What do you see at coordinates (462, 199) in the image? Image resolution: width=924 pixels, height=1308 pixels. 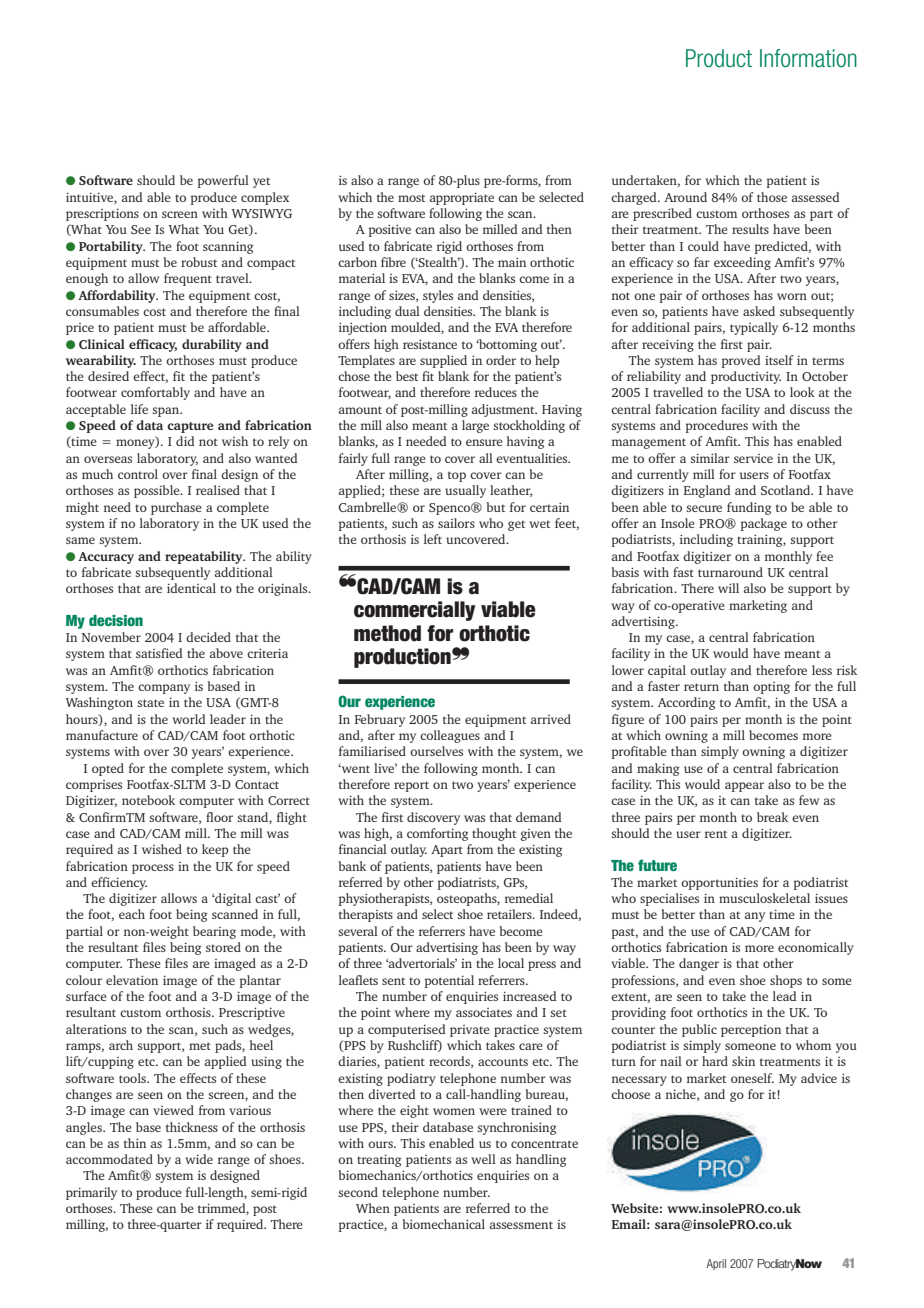 I see `appropriate` at bounding box center [462, 199].
